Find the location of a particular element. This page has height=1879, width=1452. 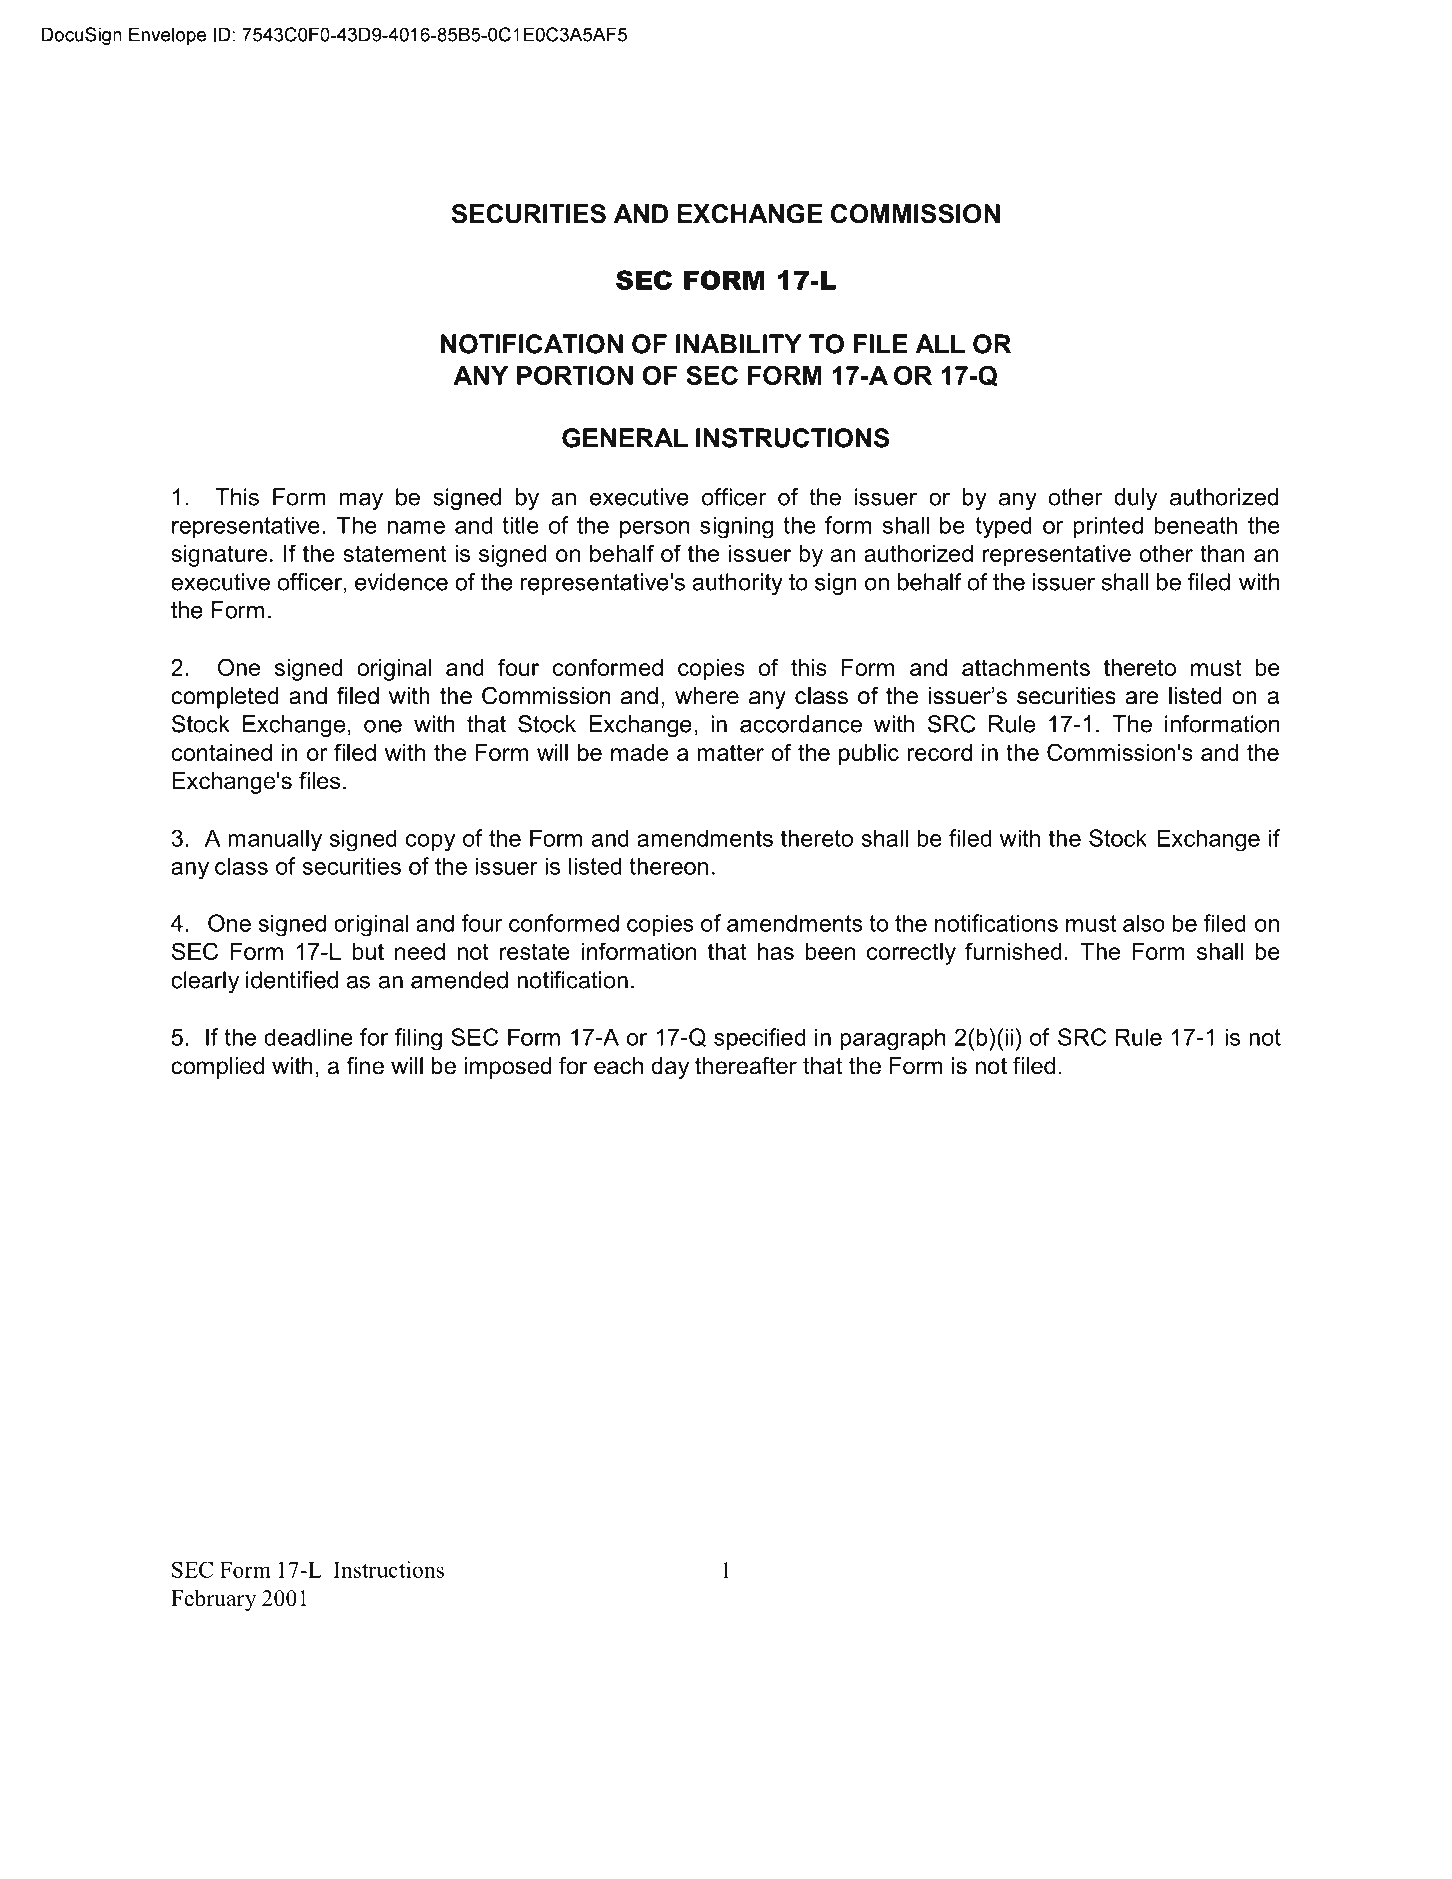

day is located at coordinates (670, 1068).
